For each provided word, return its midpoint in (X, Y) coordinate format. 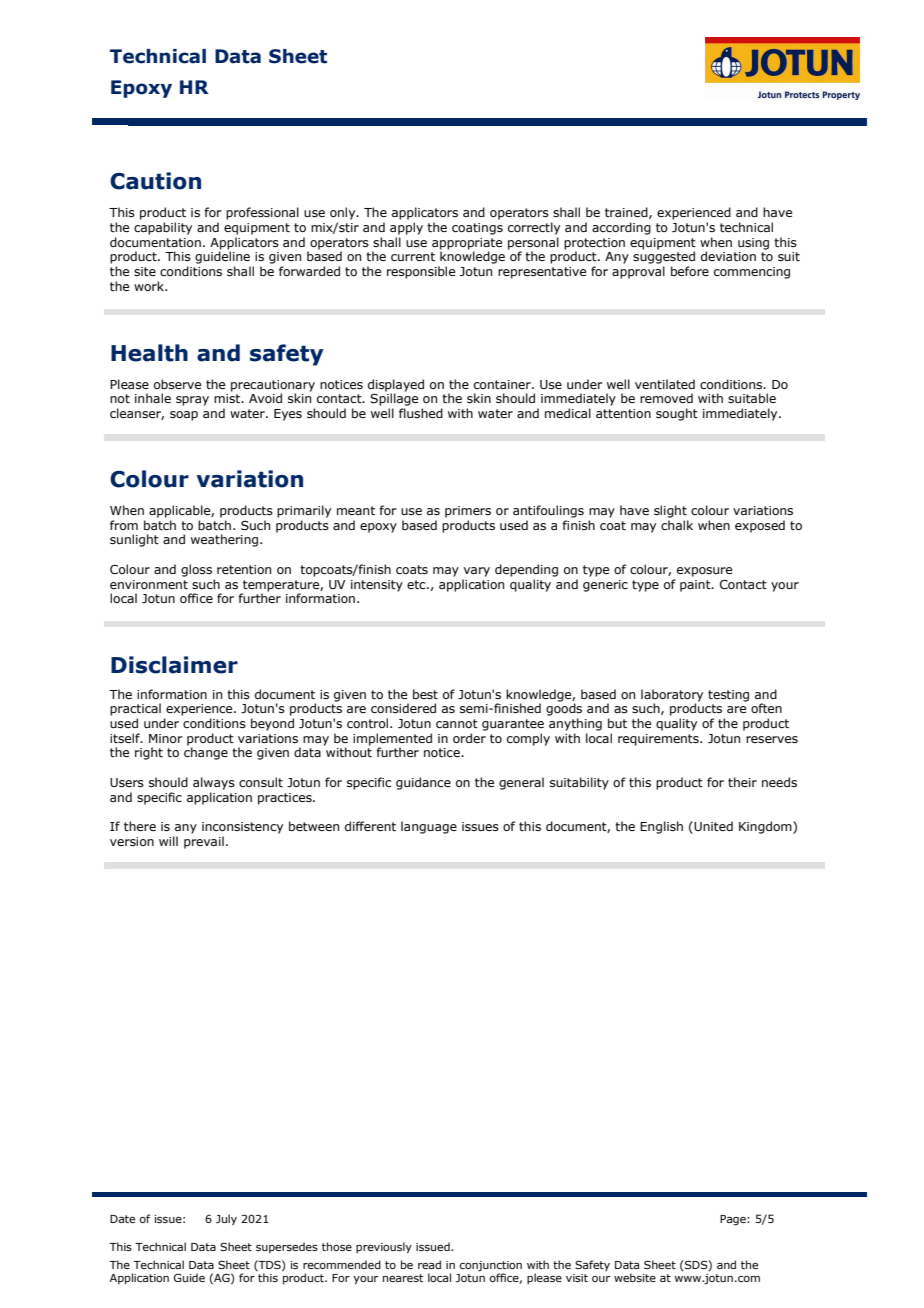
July (226, 1219)
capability (163, 228)
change (206, 753)
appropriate (467, 244)
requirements (659, 740)
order (469, 738)
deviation (728, 256)
